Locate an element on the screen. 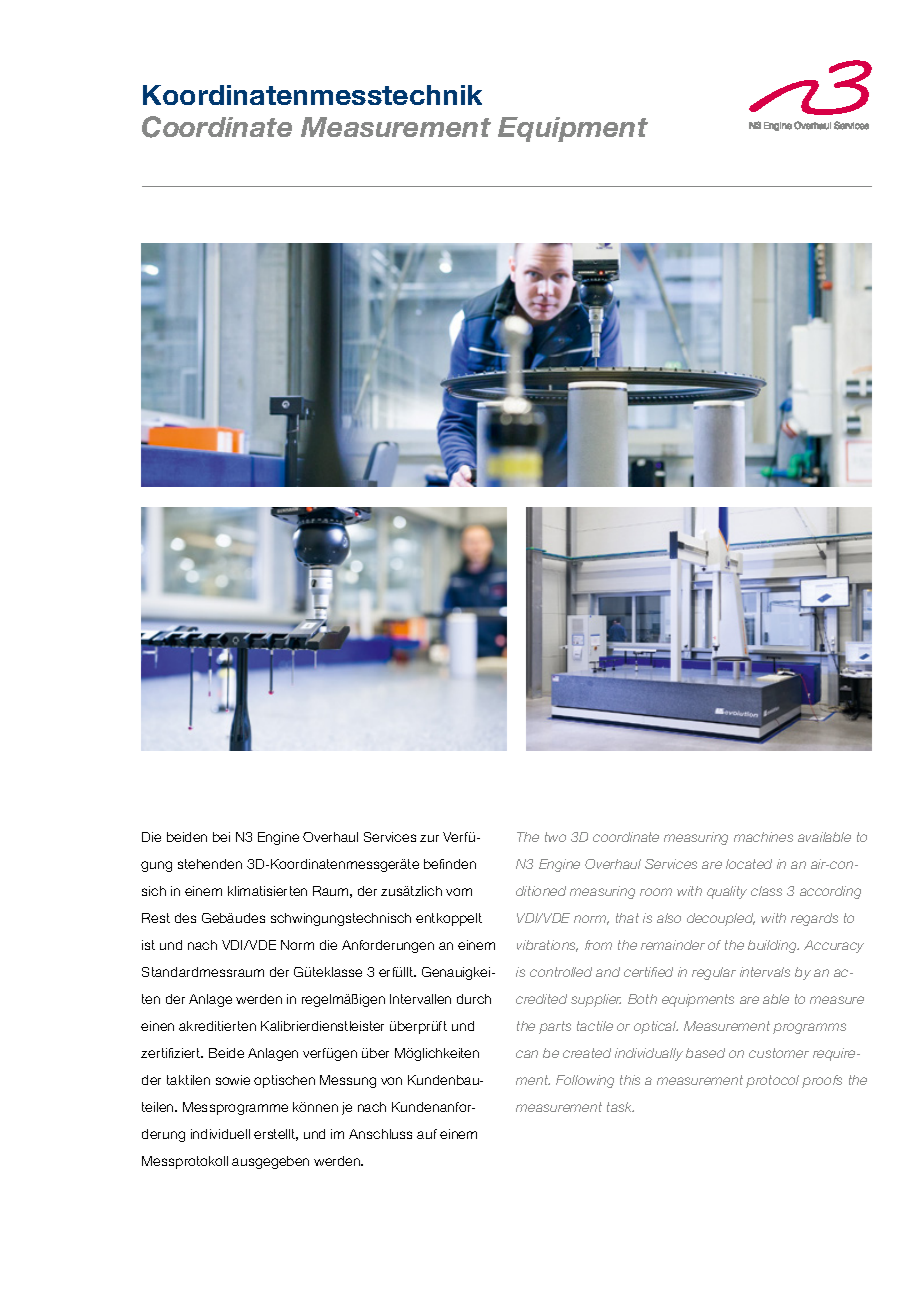 This screenshot has height=1316, width=923. task is located at coordinates (620, 1107).
